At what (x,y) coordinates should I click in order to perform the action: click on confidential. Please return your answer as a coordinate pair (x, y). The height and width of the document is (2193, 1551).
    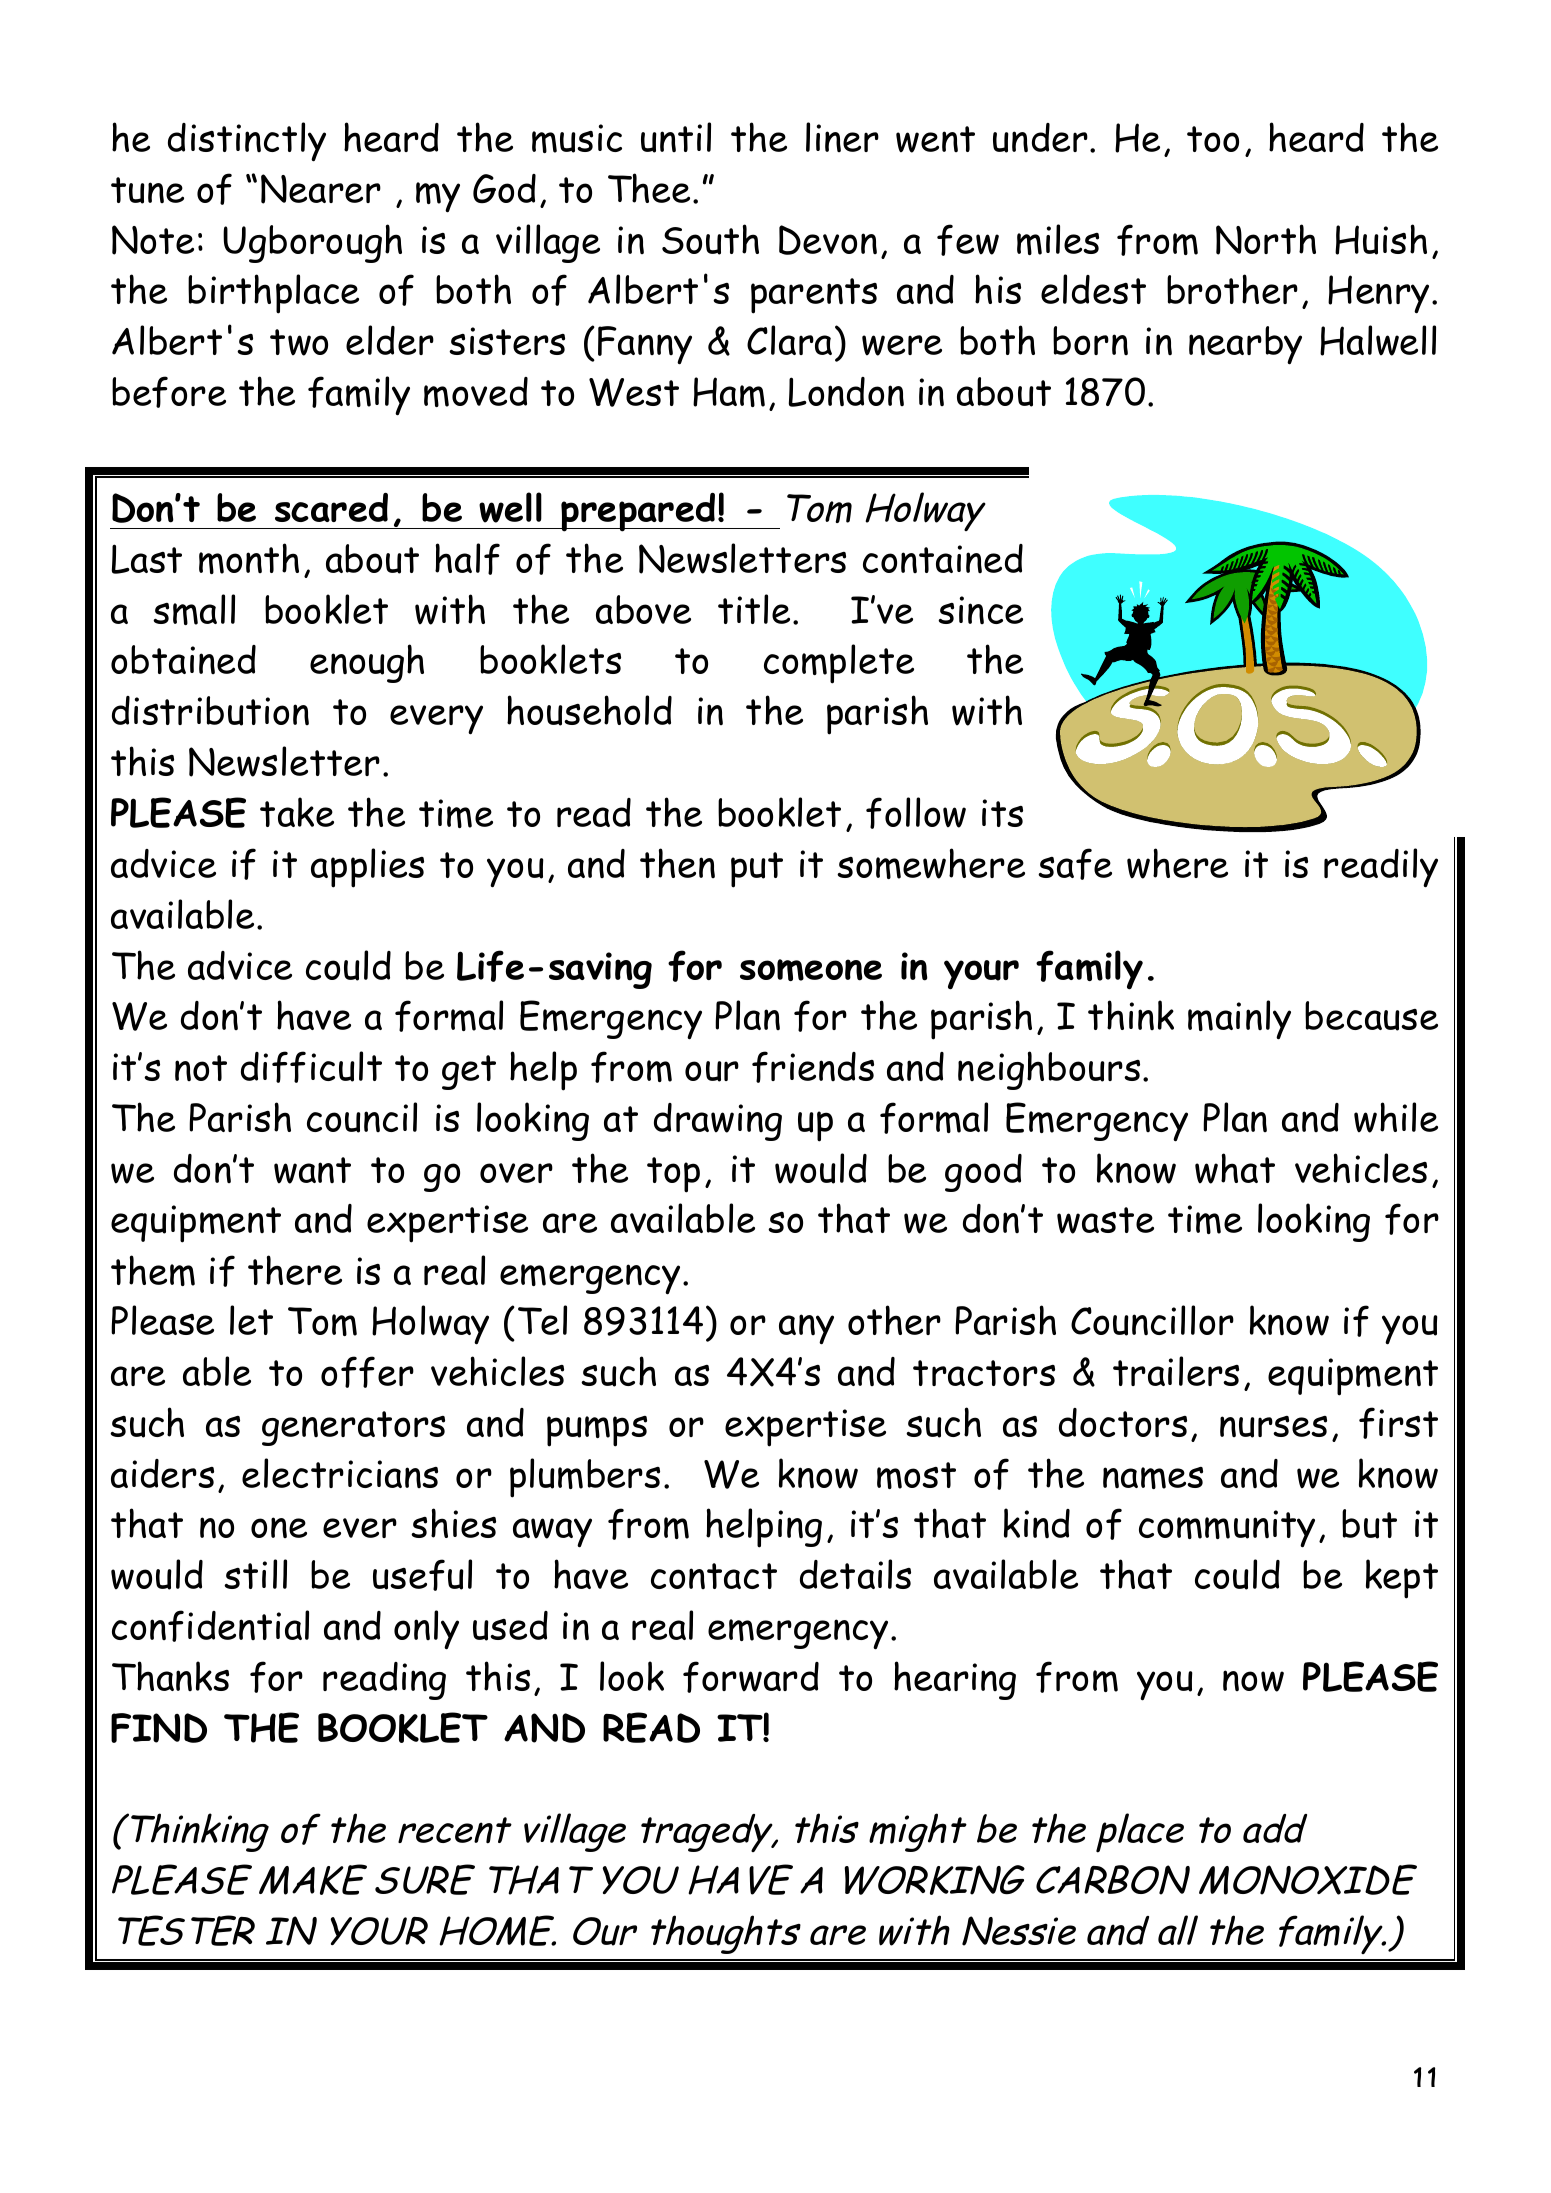
    Looking at the image, I should click on (210, 1626).
